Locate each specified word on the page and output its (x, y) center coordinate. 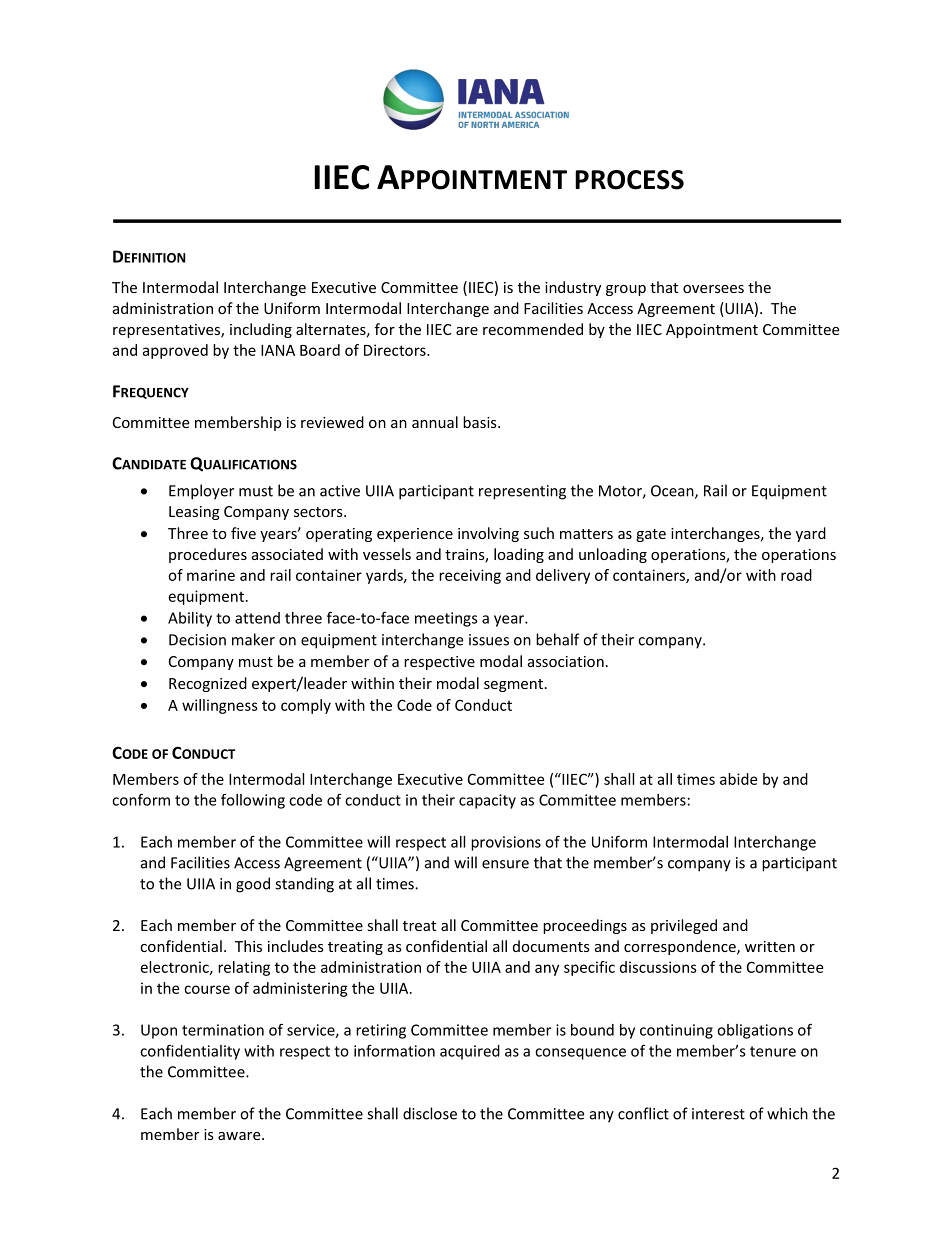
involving (488, 534)
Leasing (194, 513)
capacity (487, 801)
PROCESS (629, 180)
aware (240, 1136)
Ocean (673, 492)
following (253, 801)
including (261, 330)
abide (738, 779)
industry (573, 288)
